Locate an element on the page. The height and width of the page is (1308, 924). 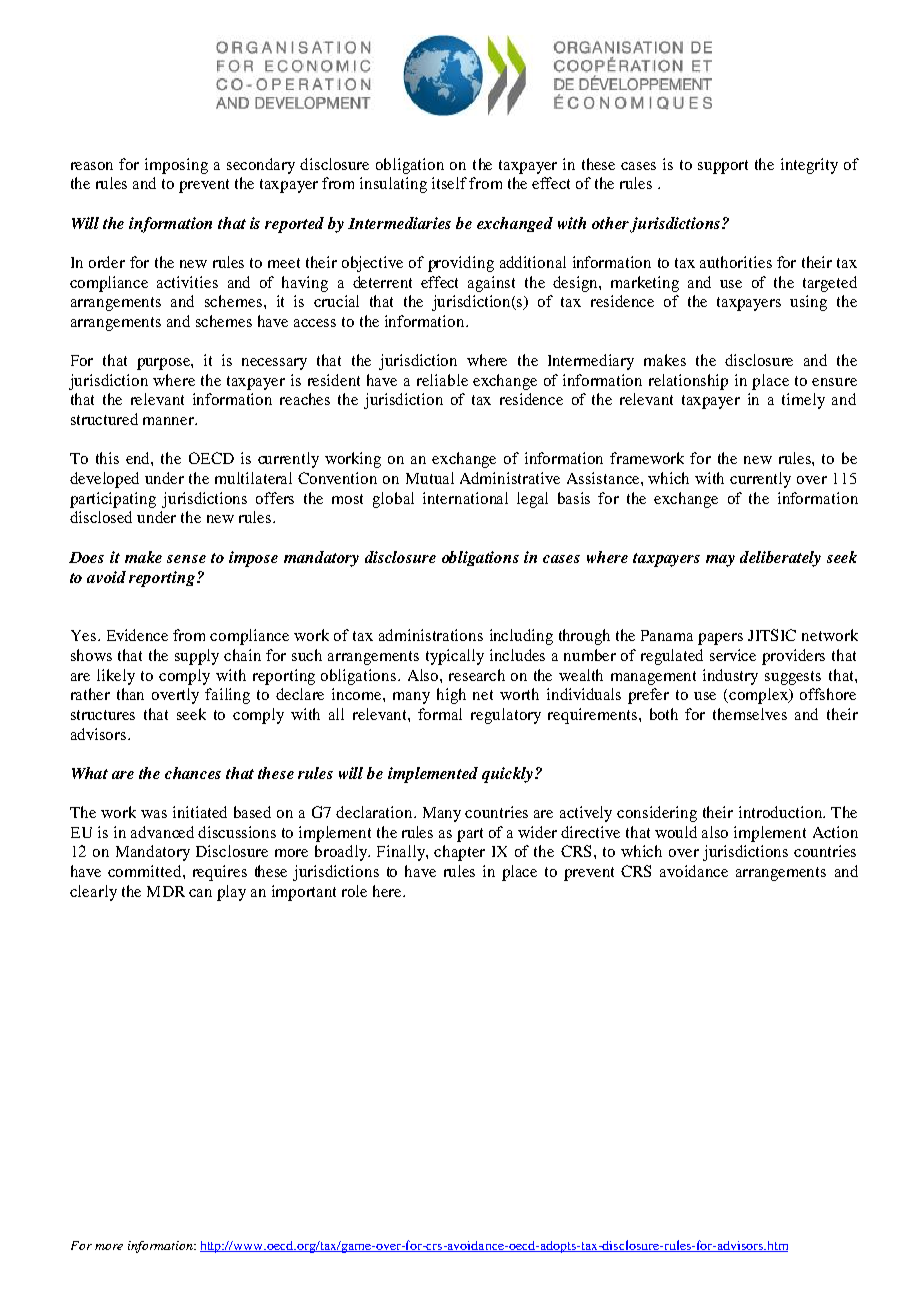
sense is located at coordinates (186, 559).
